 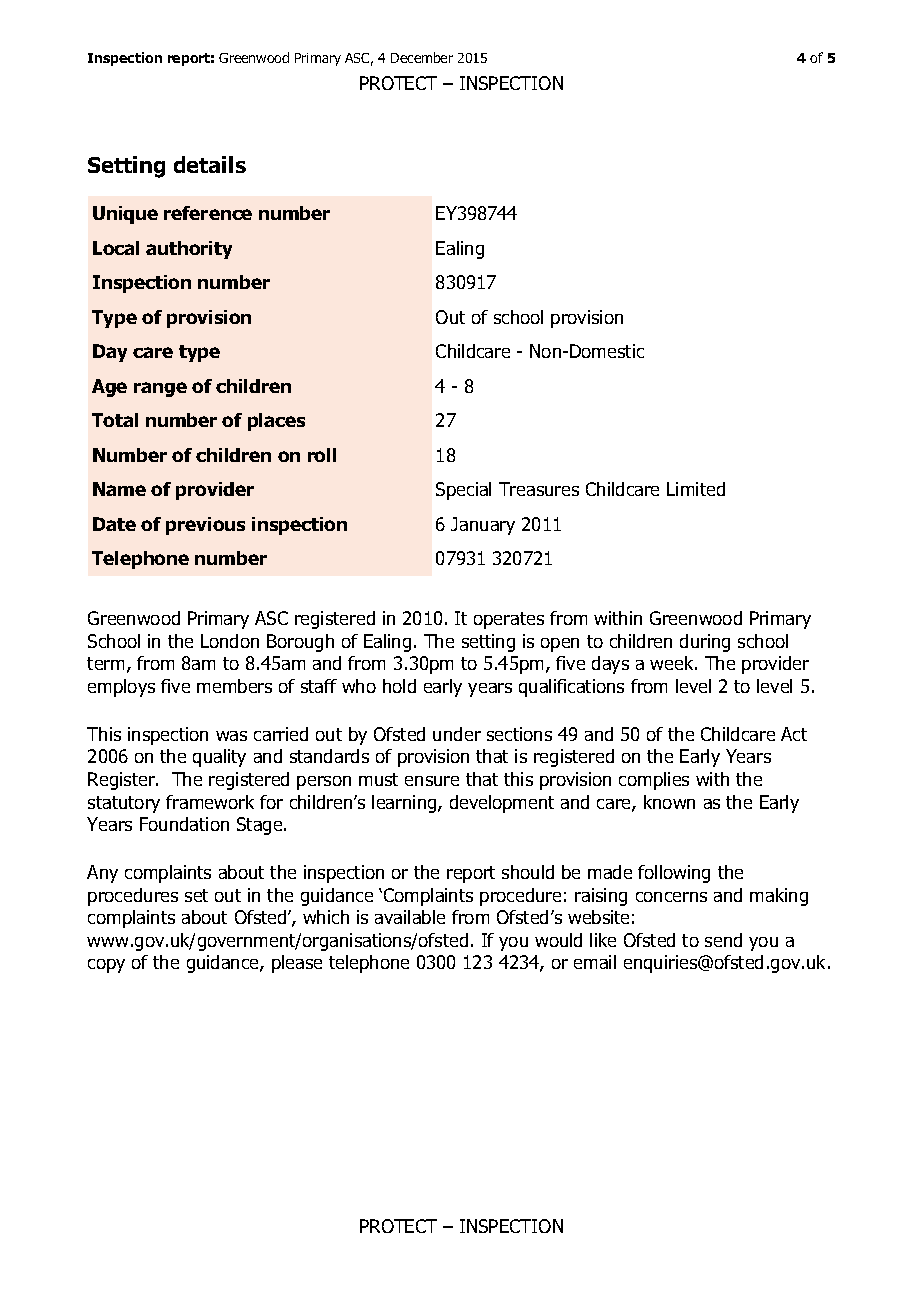 What do you see at coordinates (210, 164) in the screenshot?
I see `details` at bounding box center [210, 164].
